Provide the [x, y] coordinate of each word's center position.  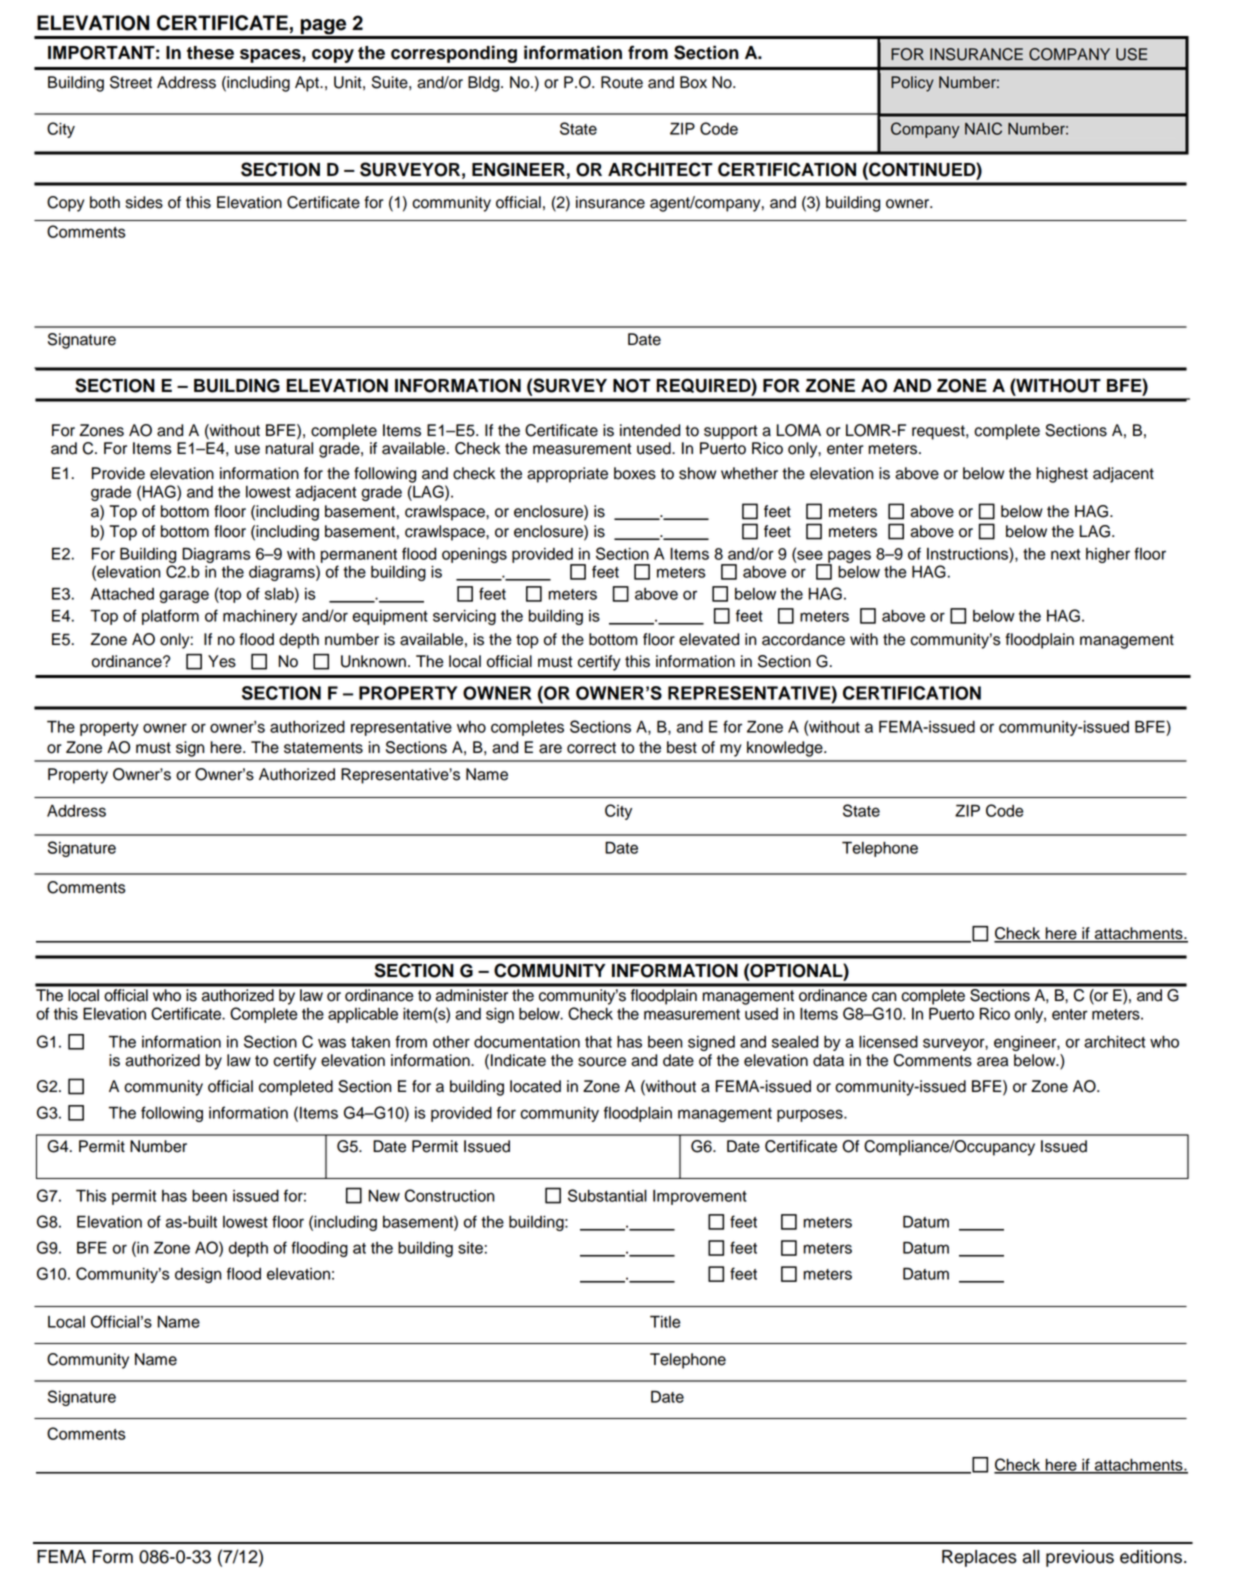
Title [665, 1321]
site [470, 1248]
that [598, 1042]
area [992, 1062]
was [332, 1043]
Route [622, 82]
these [210, 53]
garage [184, 596]
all [1030, 1557]
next [1065, 554]
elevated [709, 639]
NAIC [983, 128]
